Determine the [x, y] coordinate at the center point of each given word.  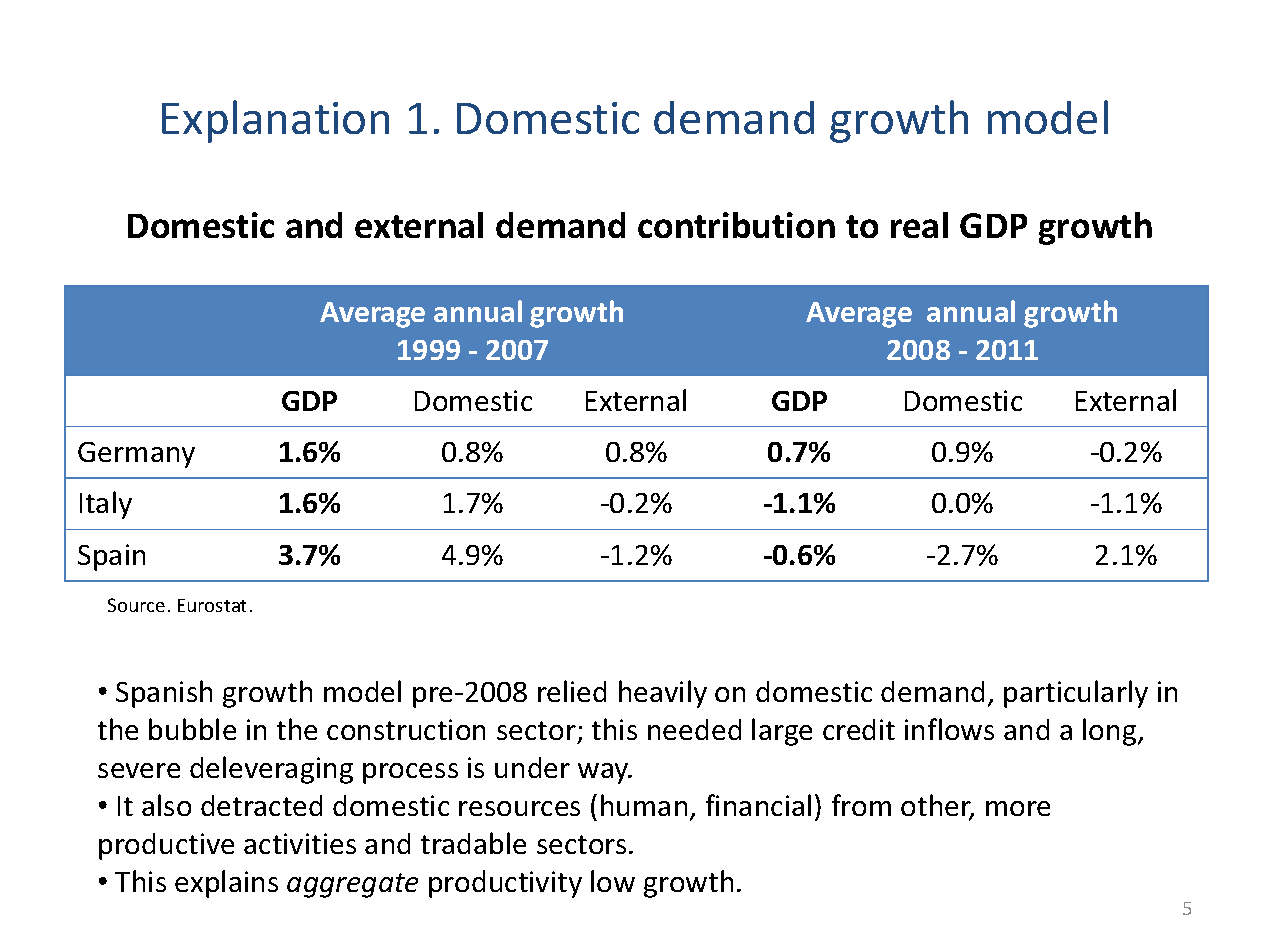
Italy [106, 505]
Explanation [275, 121]
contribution [736, 225]
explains [226, 884]
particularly [1076, 694]
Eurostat [212, 605]
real [919, 225]
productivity [505, 884]
